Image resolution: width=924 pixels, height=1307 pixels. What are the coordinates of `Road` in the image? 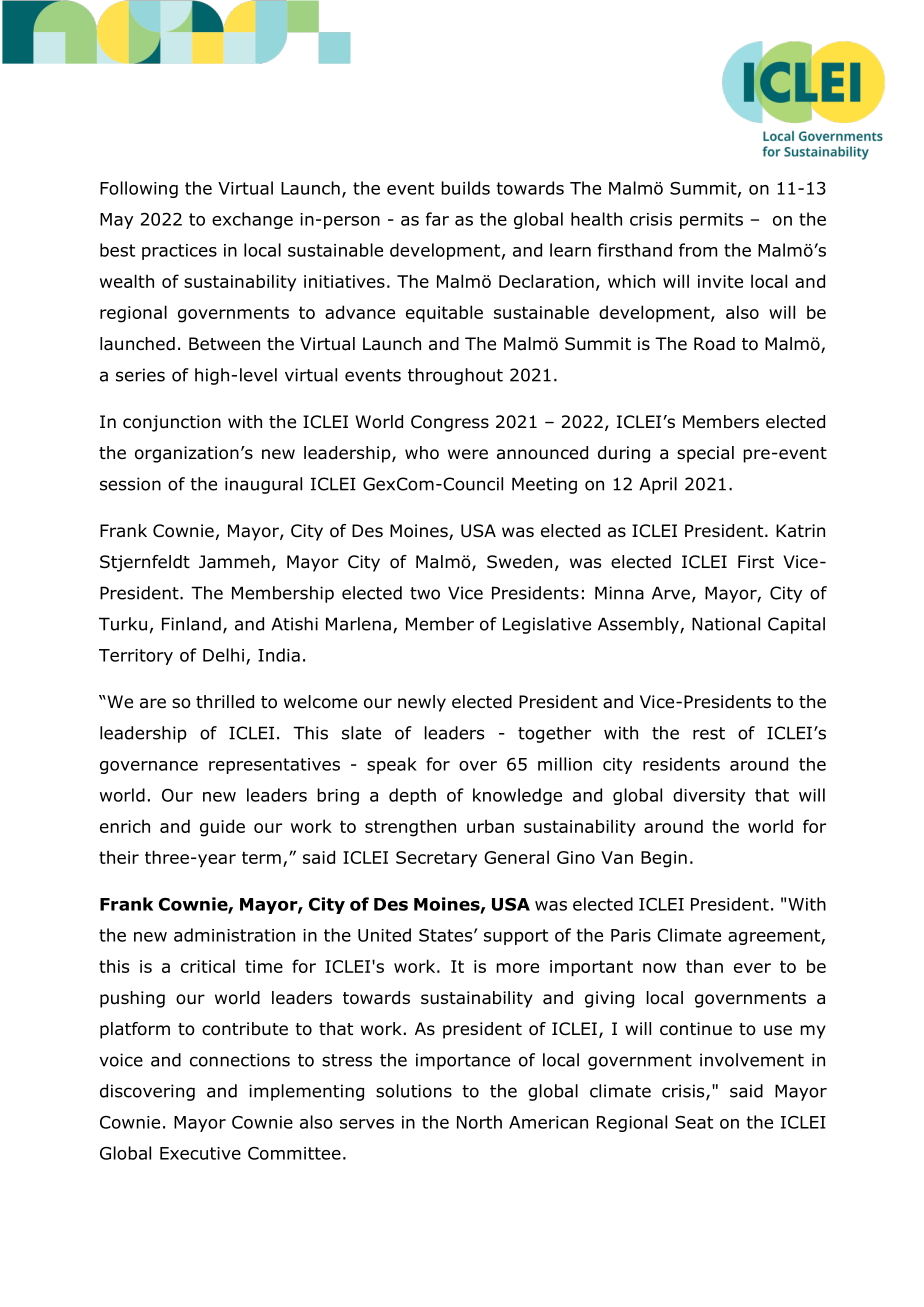 It's located at (714, 344).
